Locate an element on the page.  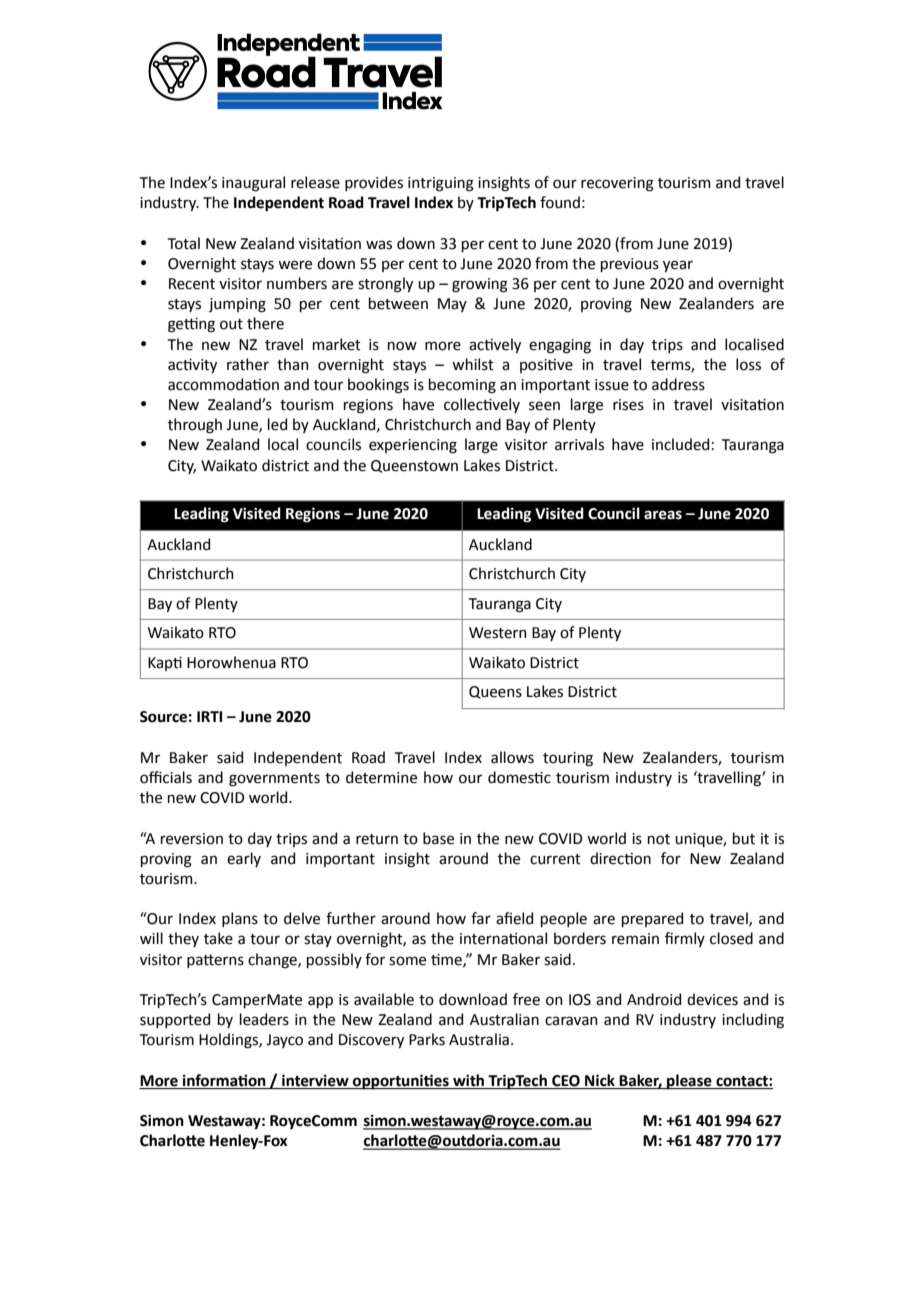
becoming is located at coordinates (462, 386).
